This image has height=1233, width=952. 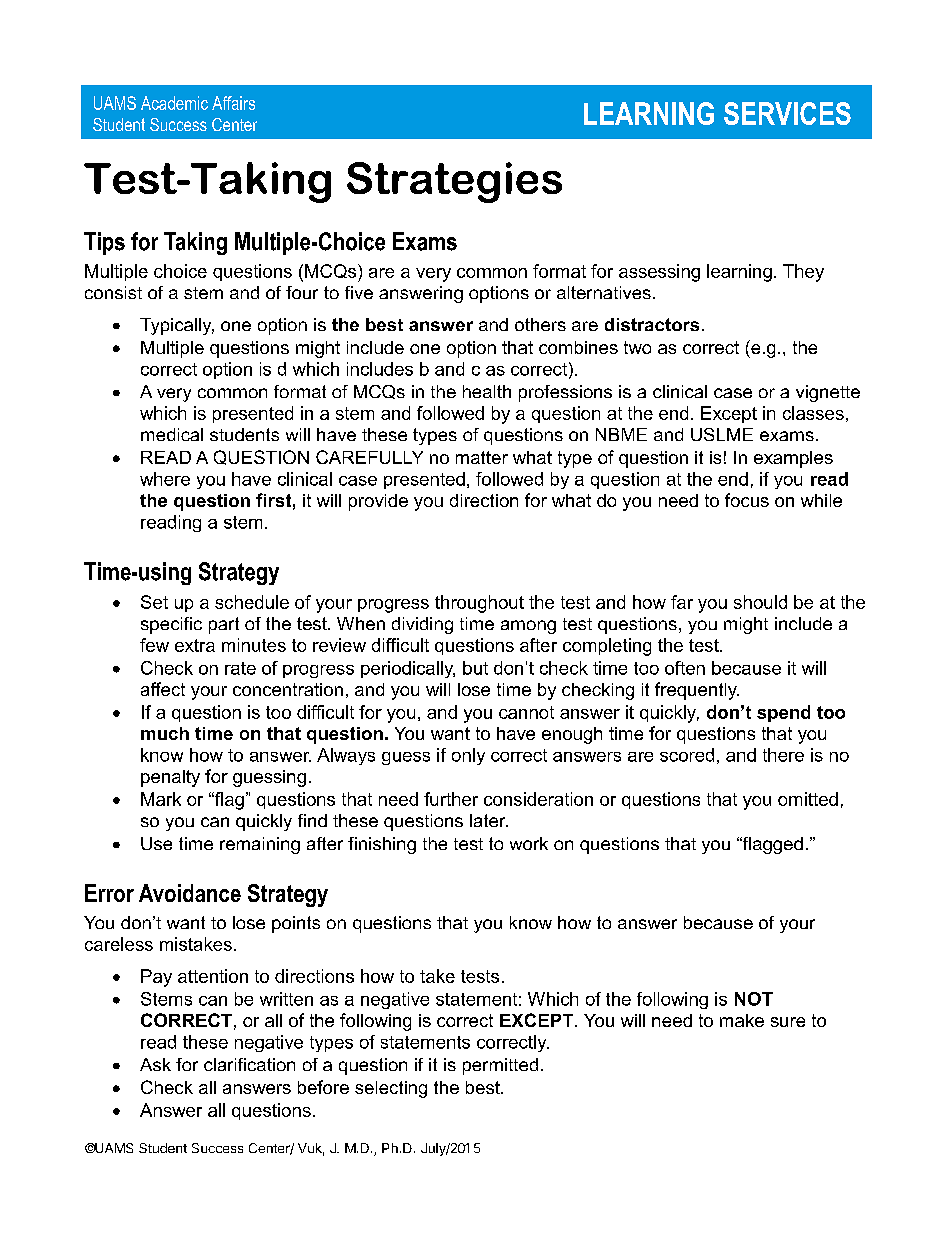 I want to click on Academic, so click(x=174, y=103).
